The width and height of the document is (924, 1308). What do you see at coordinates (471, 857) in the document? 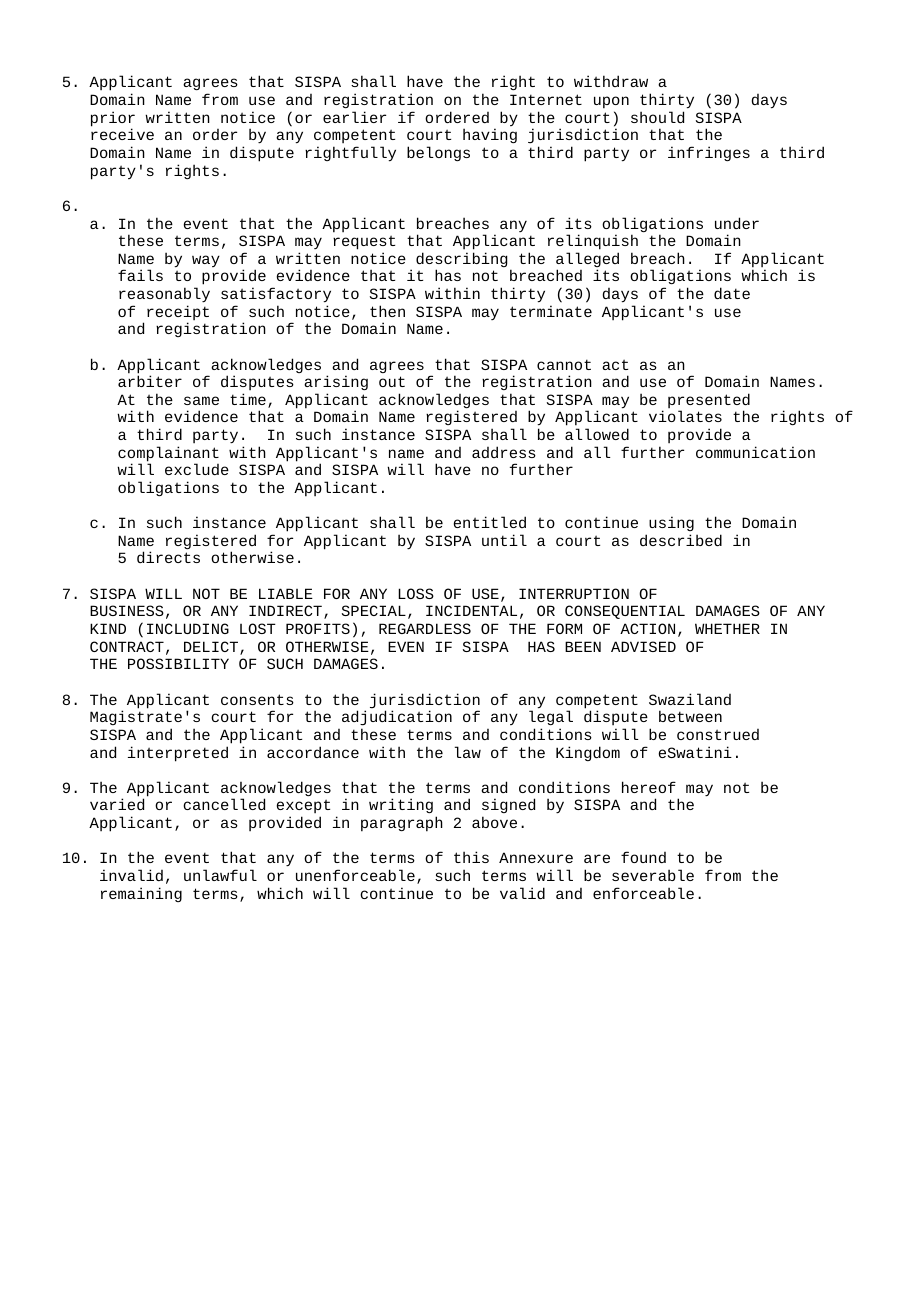
I see `this` at bounding box center [471, 857].
